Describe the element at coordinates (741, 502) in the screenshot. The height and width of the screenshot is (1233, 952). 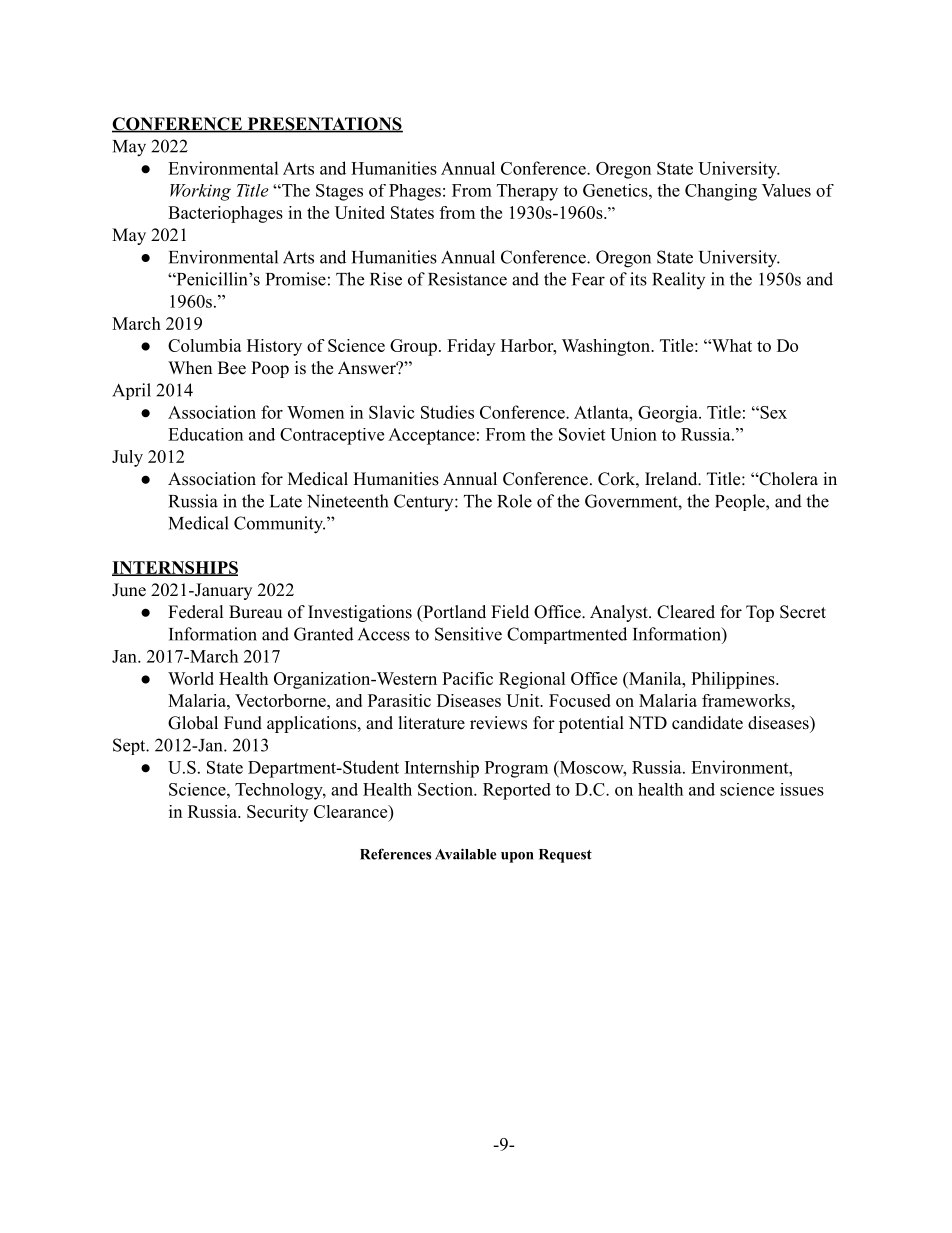
I see `People` at that location.
